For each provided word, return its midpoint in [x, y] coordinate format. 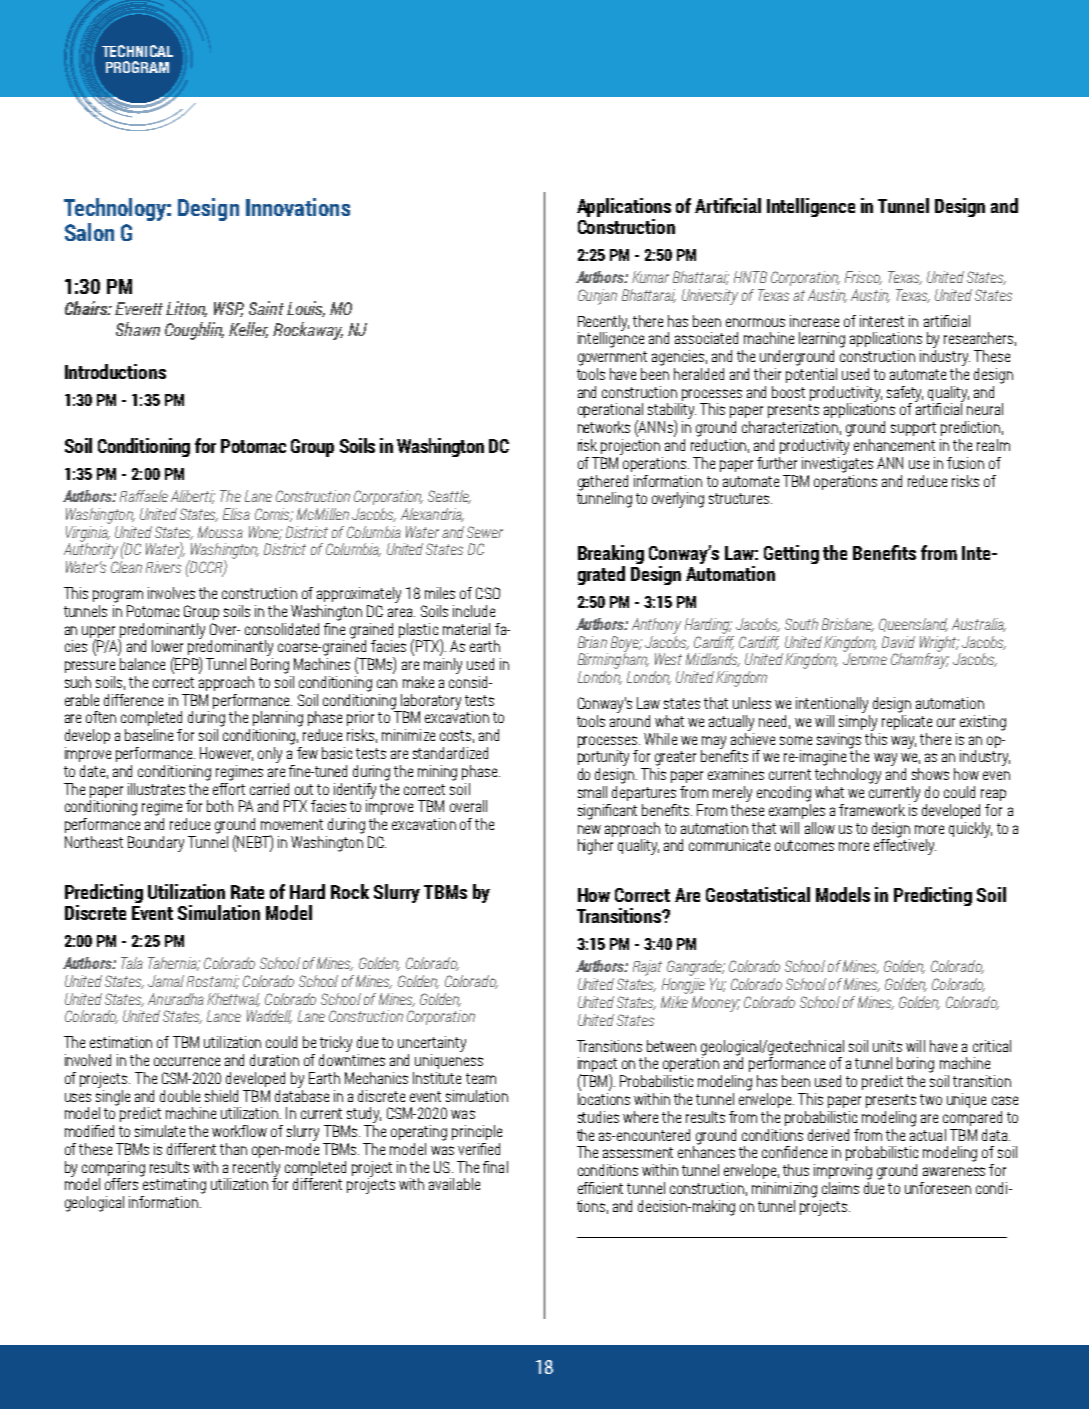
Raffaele [144, 496]
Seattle [449, 497]
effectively [905, 846]
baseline [149, 735]
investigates [837, 463]
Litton [186, 309]
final [495, 1167]
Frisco [863, 278]
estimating [173, 1185]
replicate [907, 721]
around [630, 719]
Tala [132, 963]
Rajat [647, 968]
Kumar [650, 277]
